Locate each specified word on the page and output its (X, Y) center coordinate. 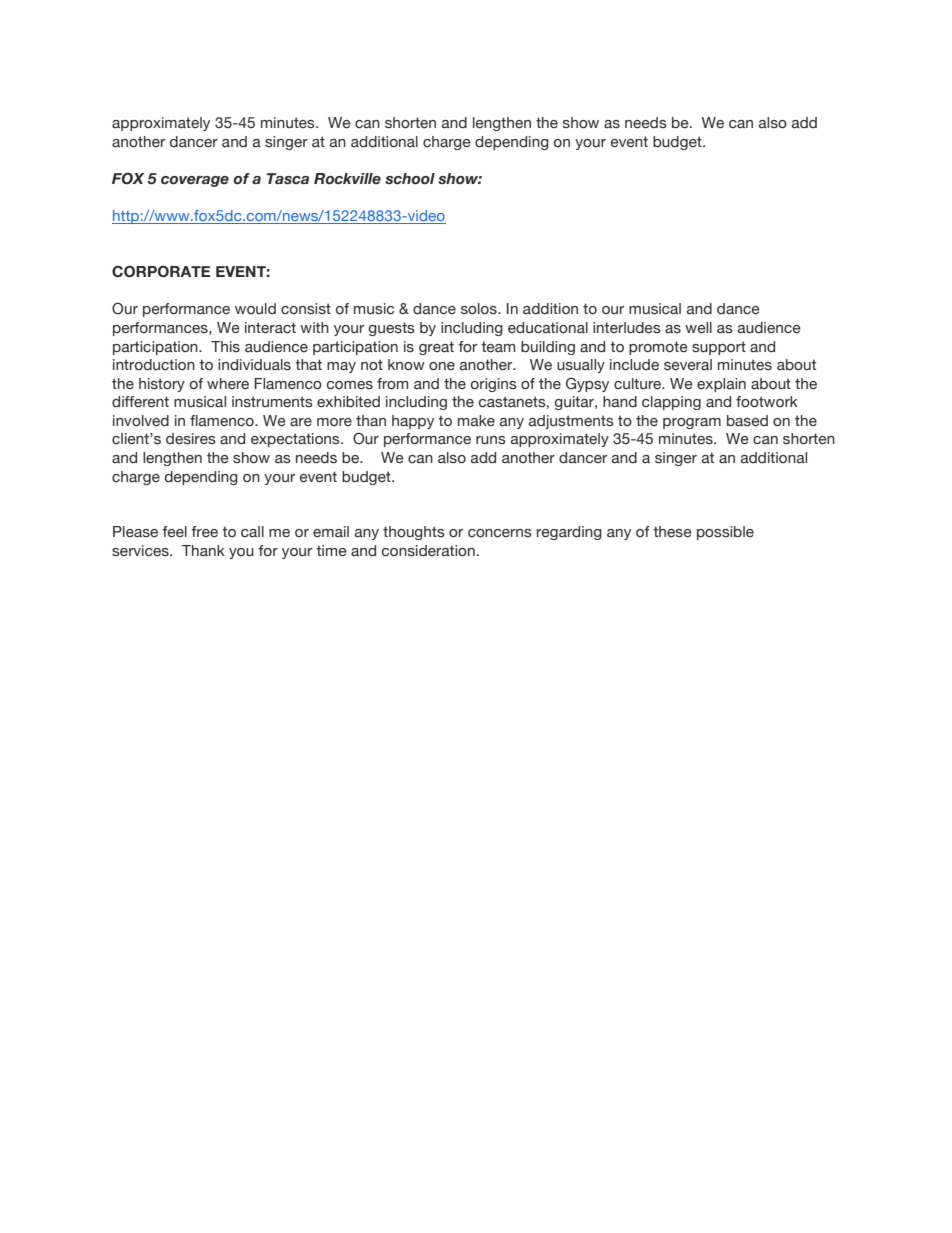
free (204, 532)
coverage (195, 181)
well (698, 328)
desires (191, 439)
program (692, 423)
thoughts (414, 533)
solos (480, 309)
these (672, 532)
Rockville (347, 179)
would (255, 308)
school (410, 179)
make (476, 421)
